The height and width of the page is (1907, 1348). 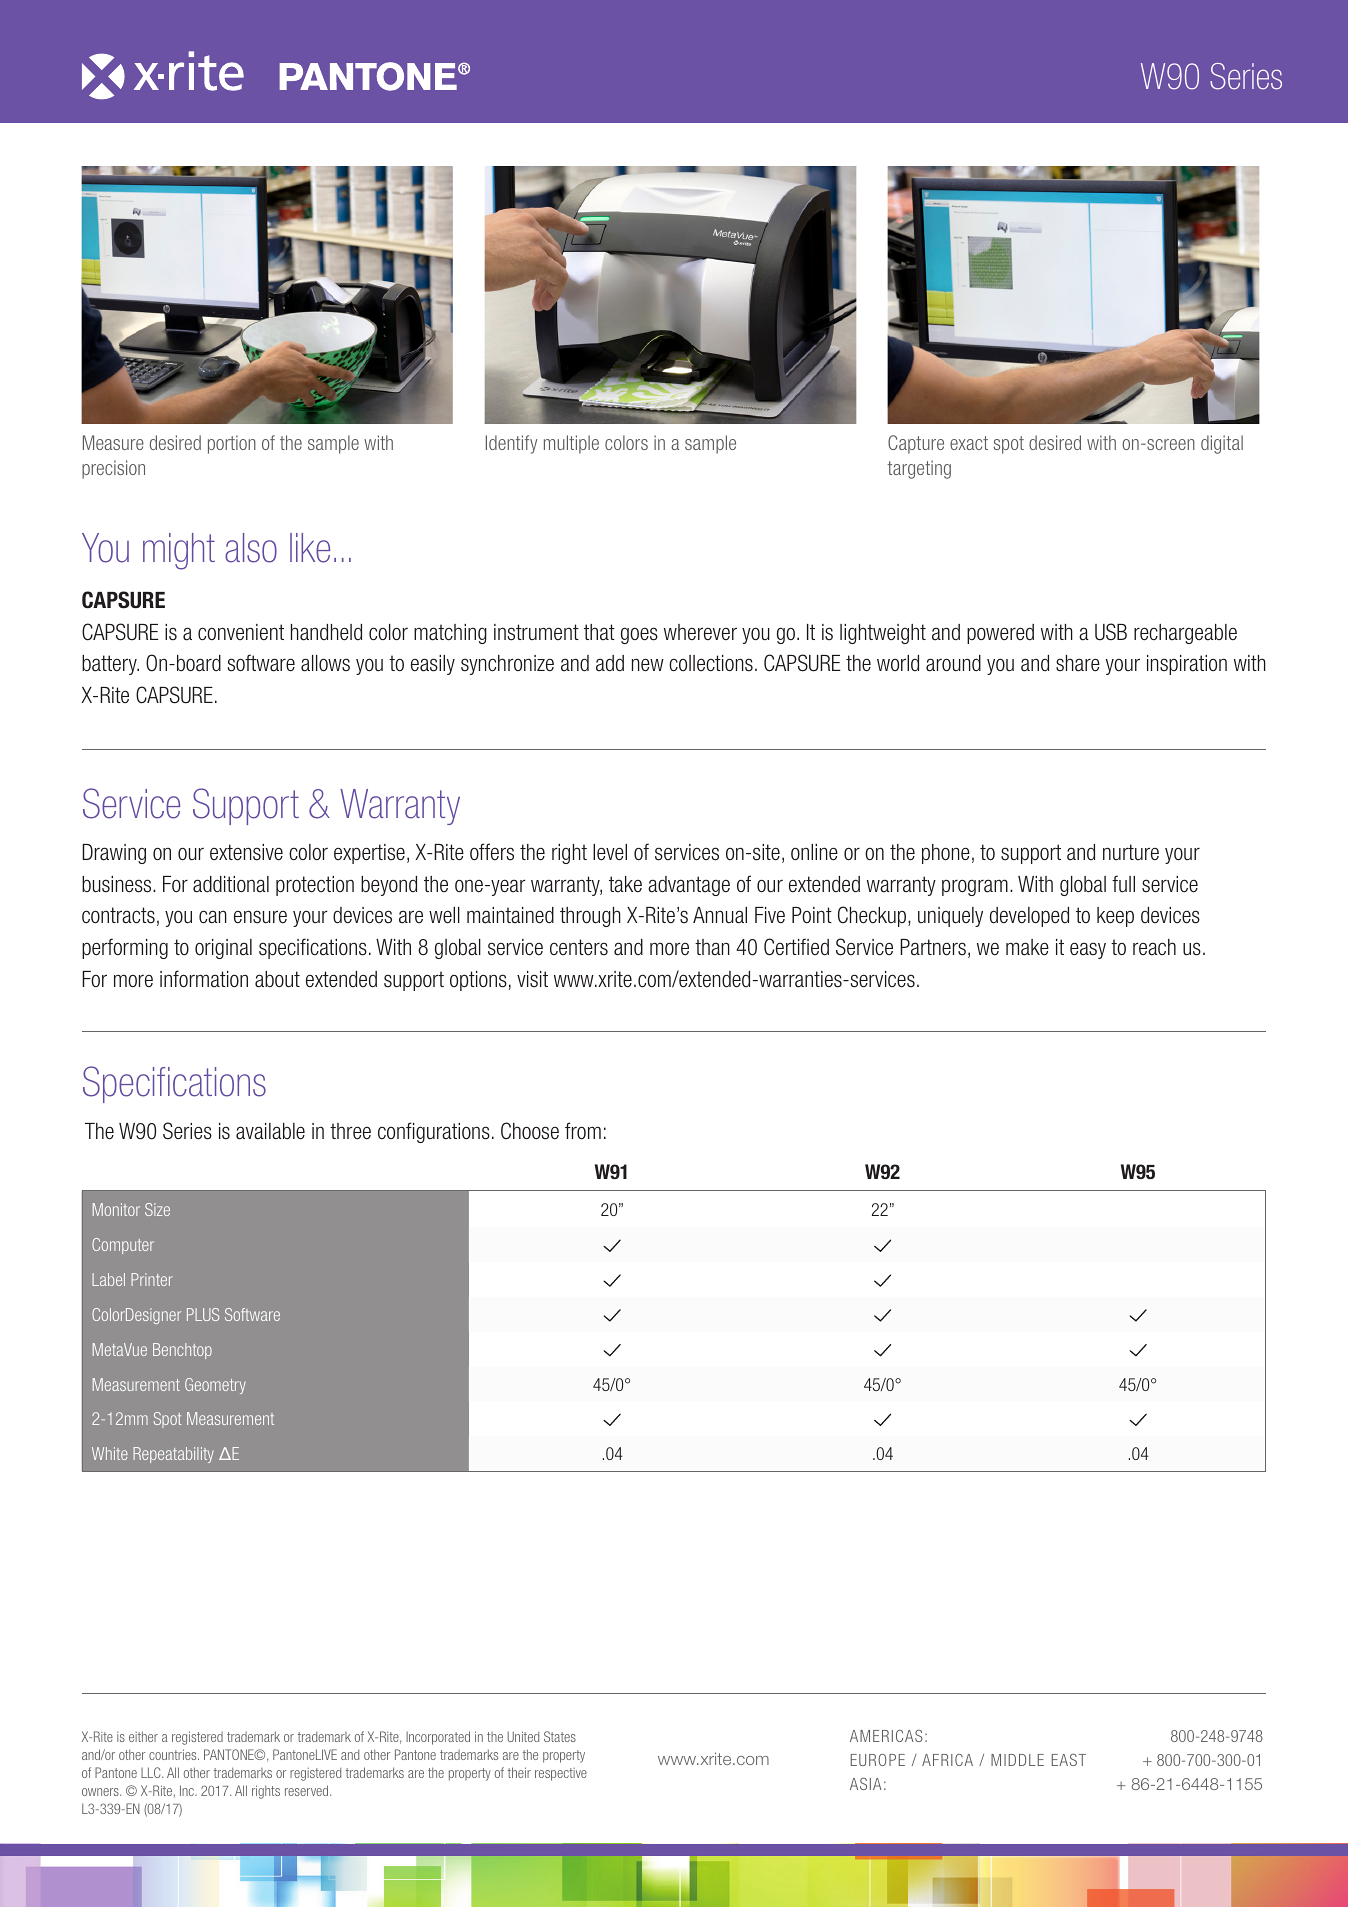 I want to click on Geometry, so click(x=215, y=1386).
